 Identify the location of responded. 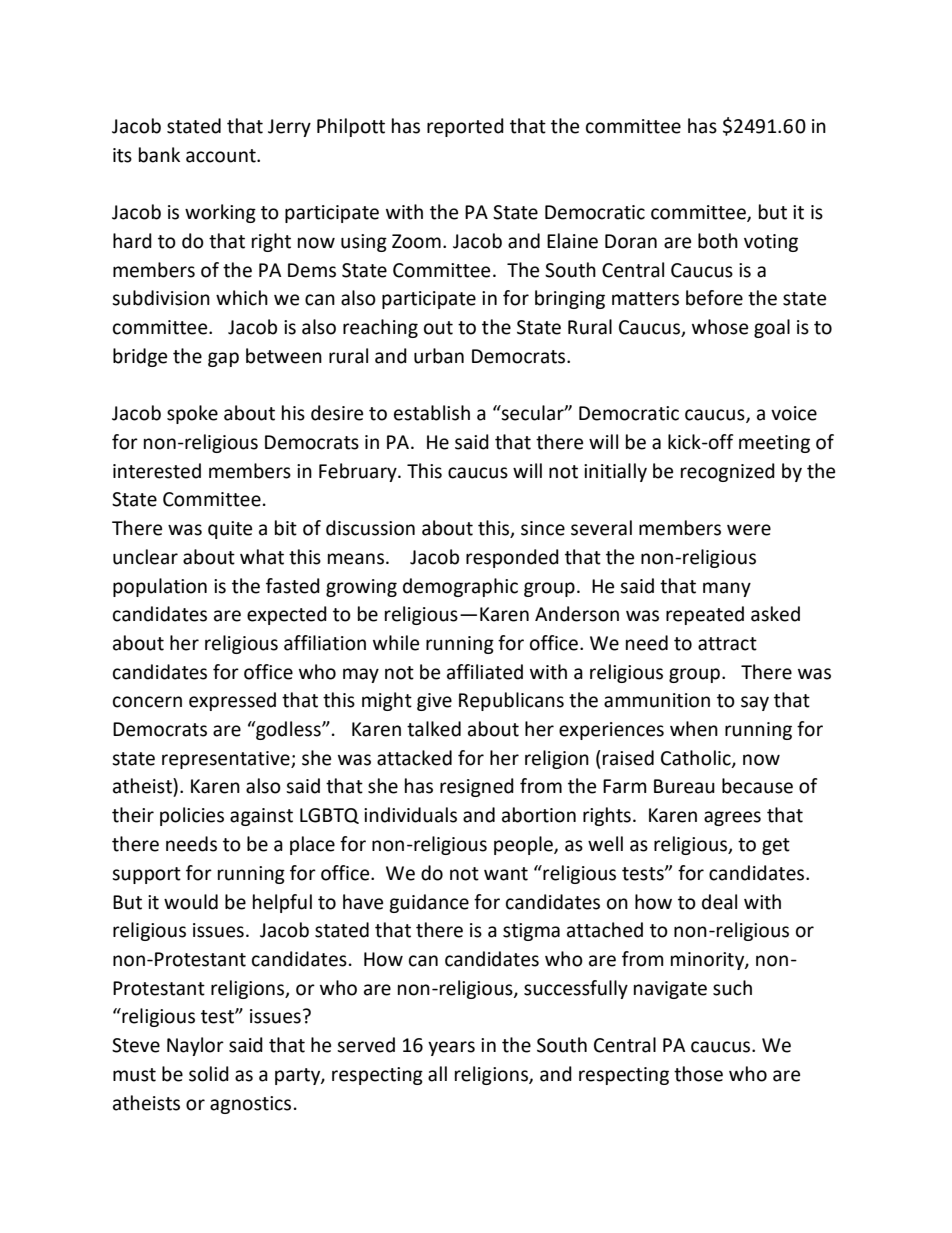
(512, 558).
